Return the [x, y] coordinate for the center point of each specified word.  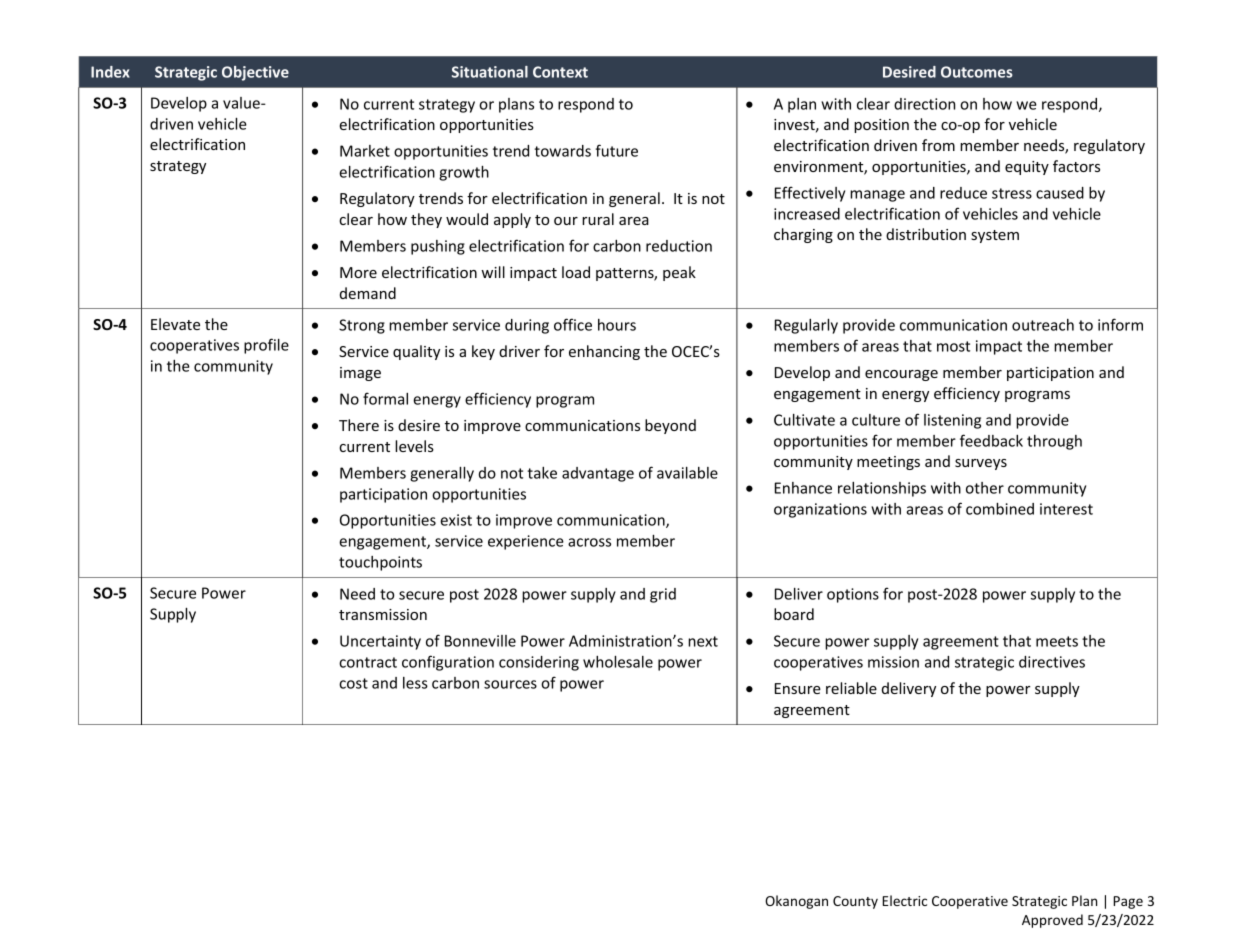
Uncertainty [380, 642]
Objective [255, 73]
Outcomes [977, 72]
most [953, 346]
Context [560, 72]
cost [353, 683]
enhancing [604, 352]
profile [266, 346]
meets [1057, 641]
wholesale [618, 662]
